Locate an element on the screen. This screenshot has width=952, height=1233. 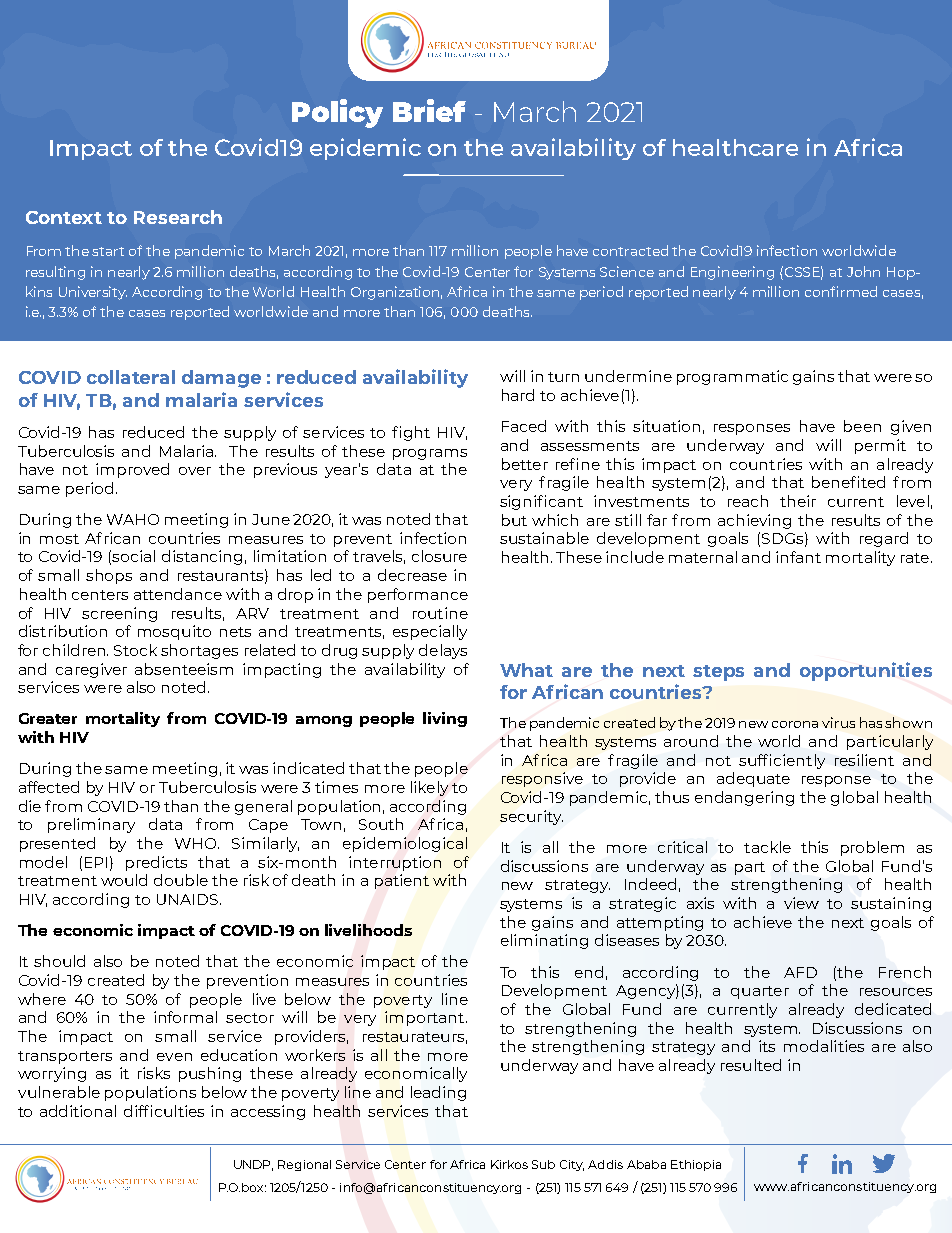
confirmed is located at coordinates (841, 291).
